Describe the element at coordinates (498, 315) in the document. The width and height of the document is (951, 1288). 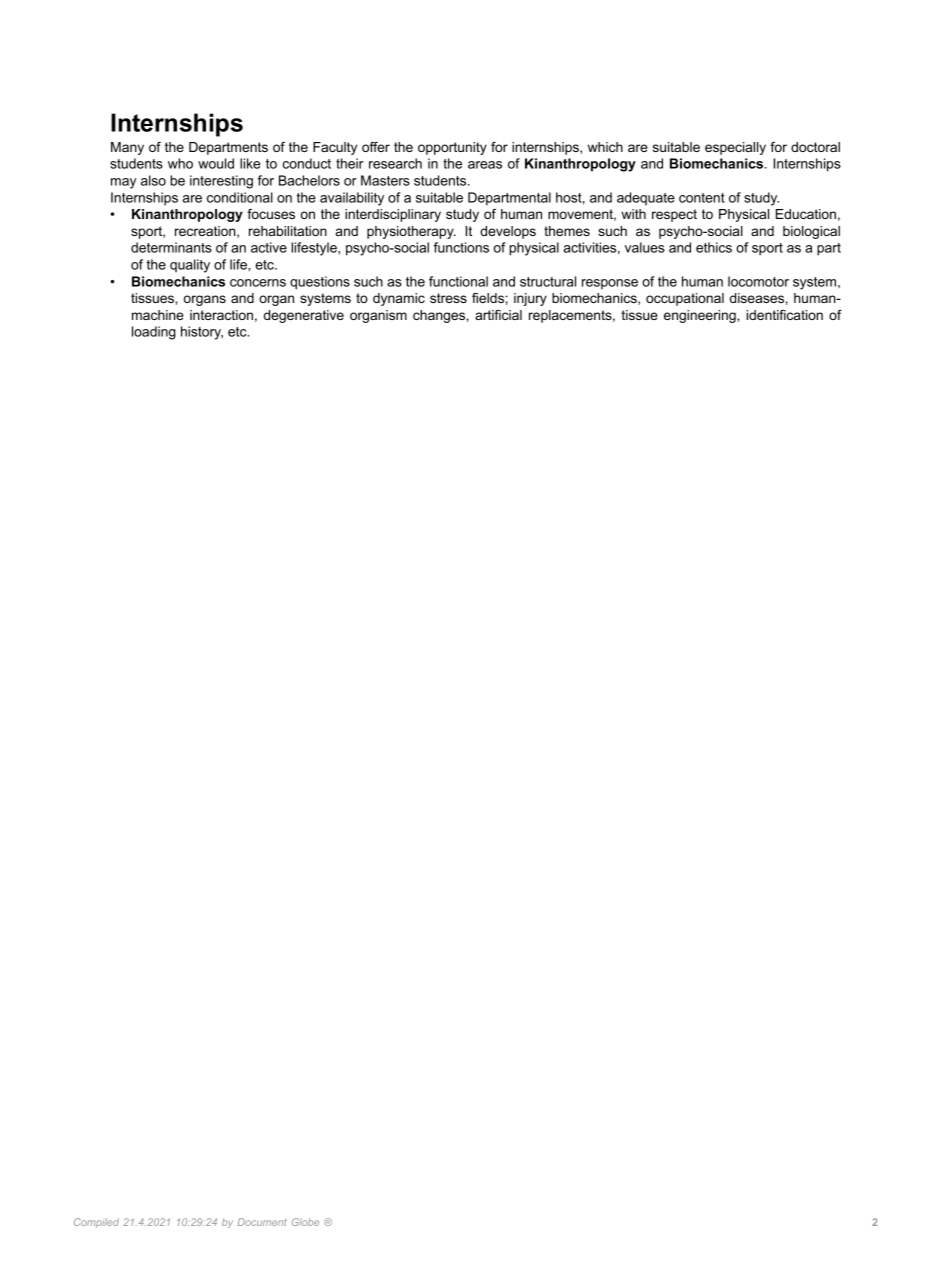
I see `artificial` at that location.
